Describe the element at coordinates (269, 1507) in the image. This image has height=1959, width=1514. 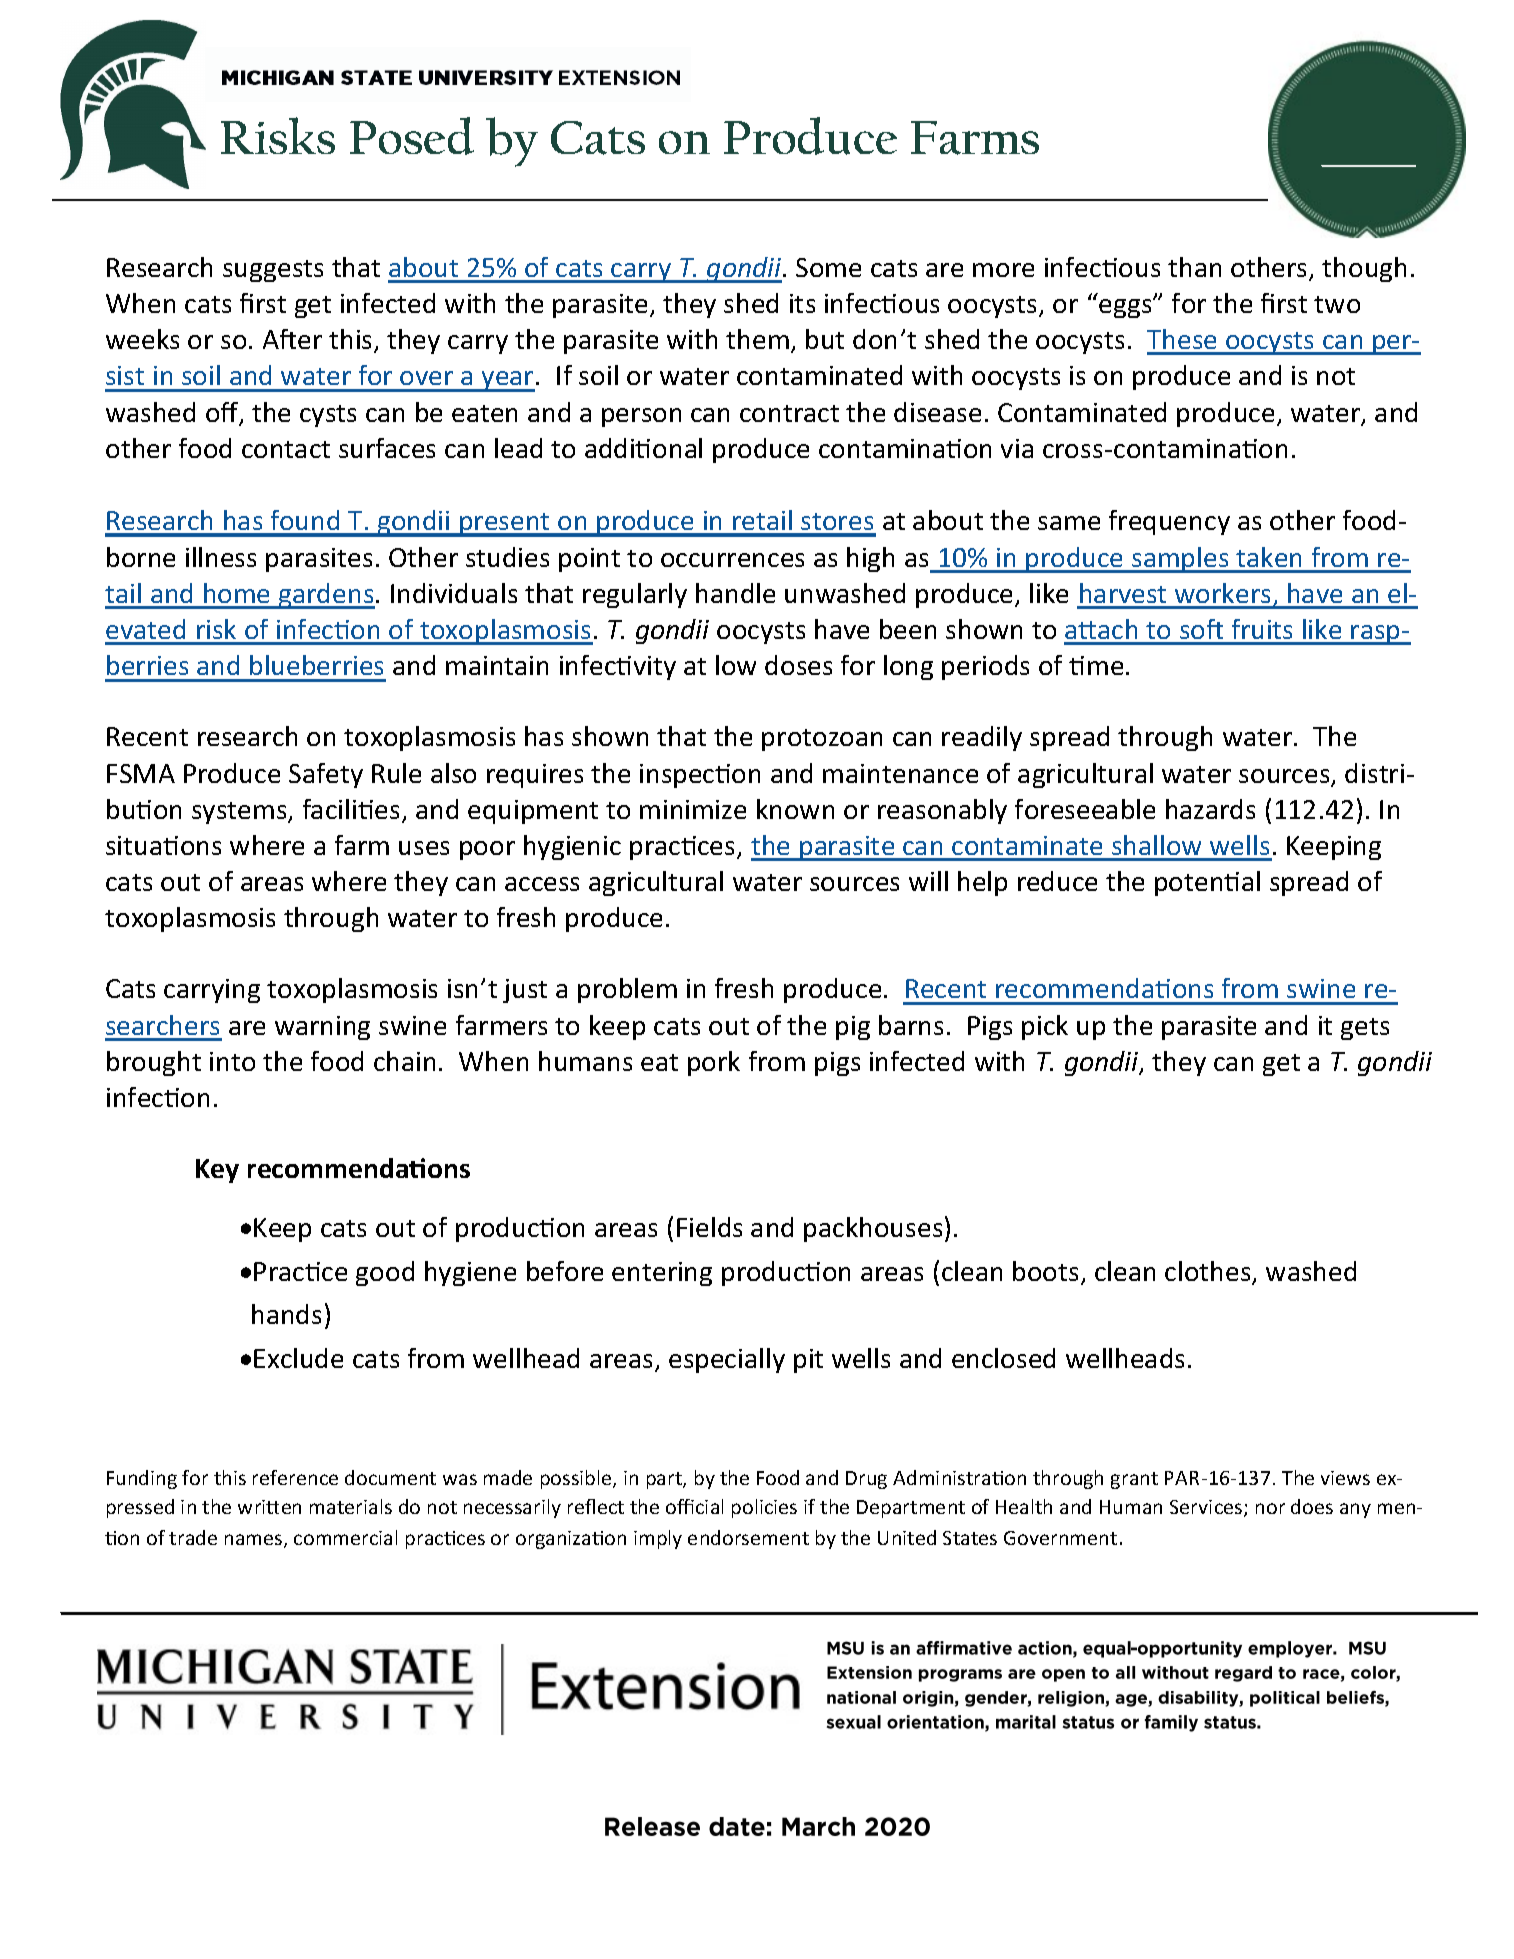
I see `written` at that location.
